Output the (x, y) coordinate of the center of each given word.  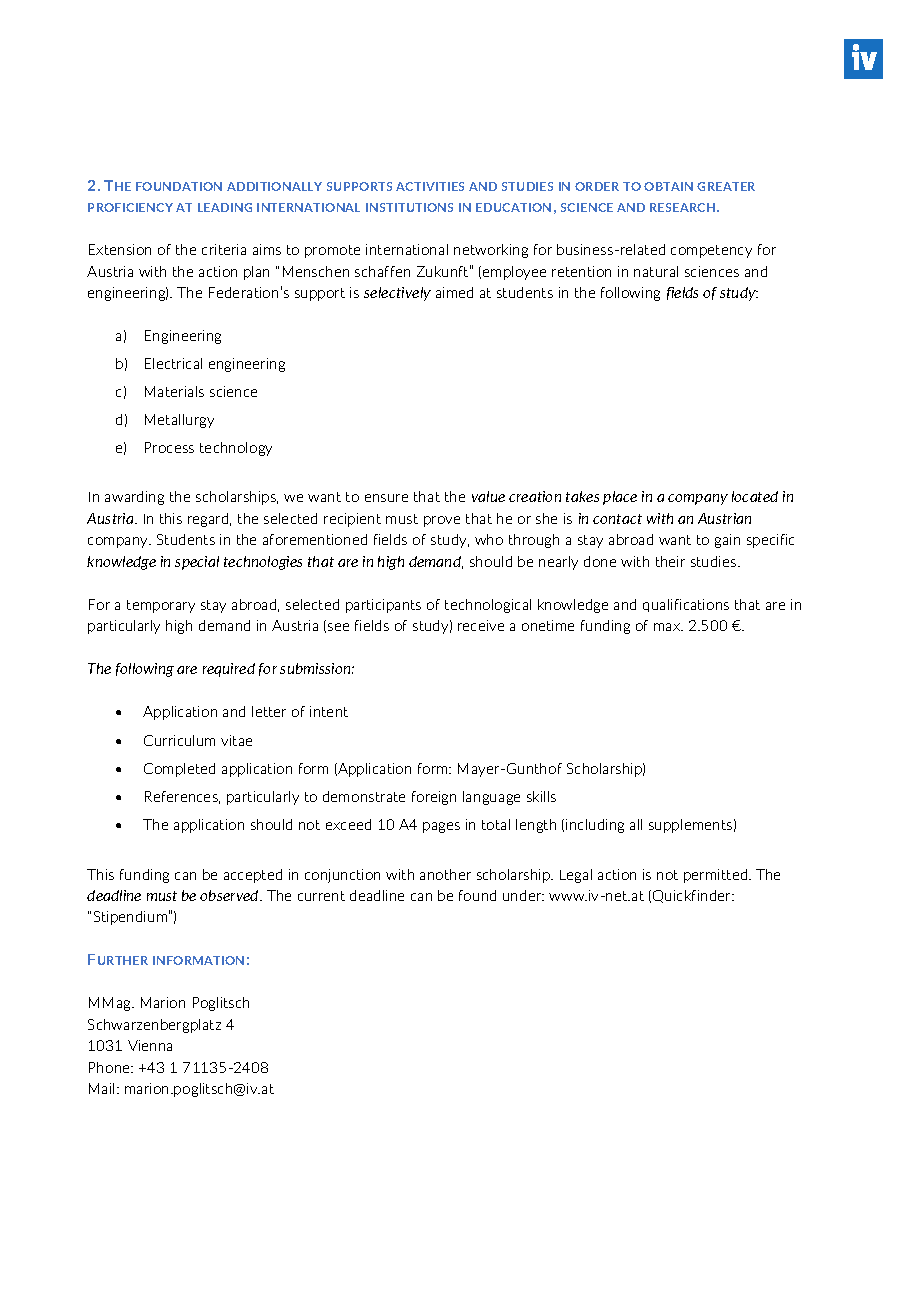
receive (481, 625)
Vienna (150, 1045)
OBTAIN (668, 186)
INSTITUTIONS (409, 207)
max (668, 627)
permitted (717, 876)
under (523, 895)
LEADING (225, 207)
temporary (161, 606)
